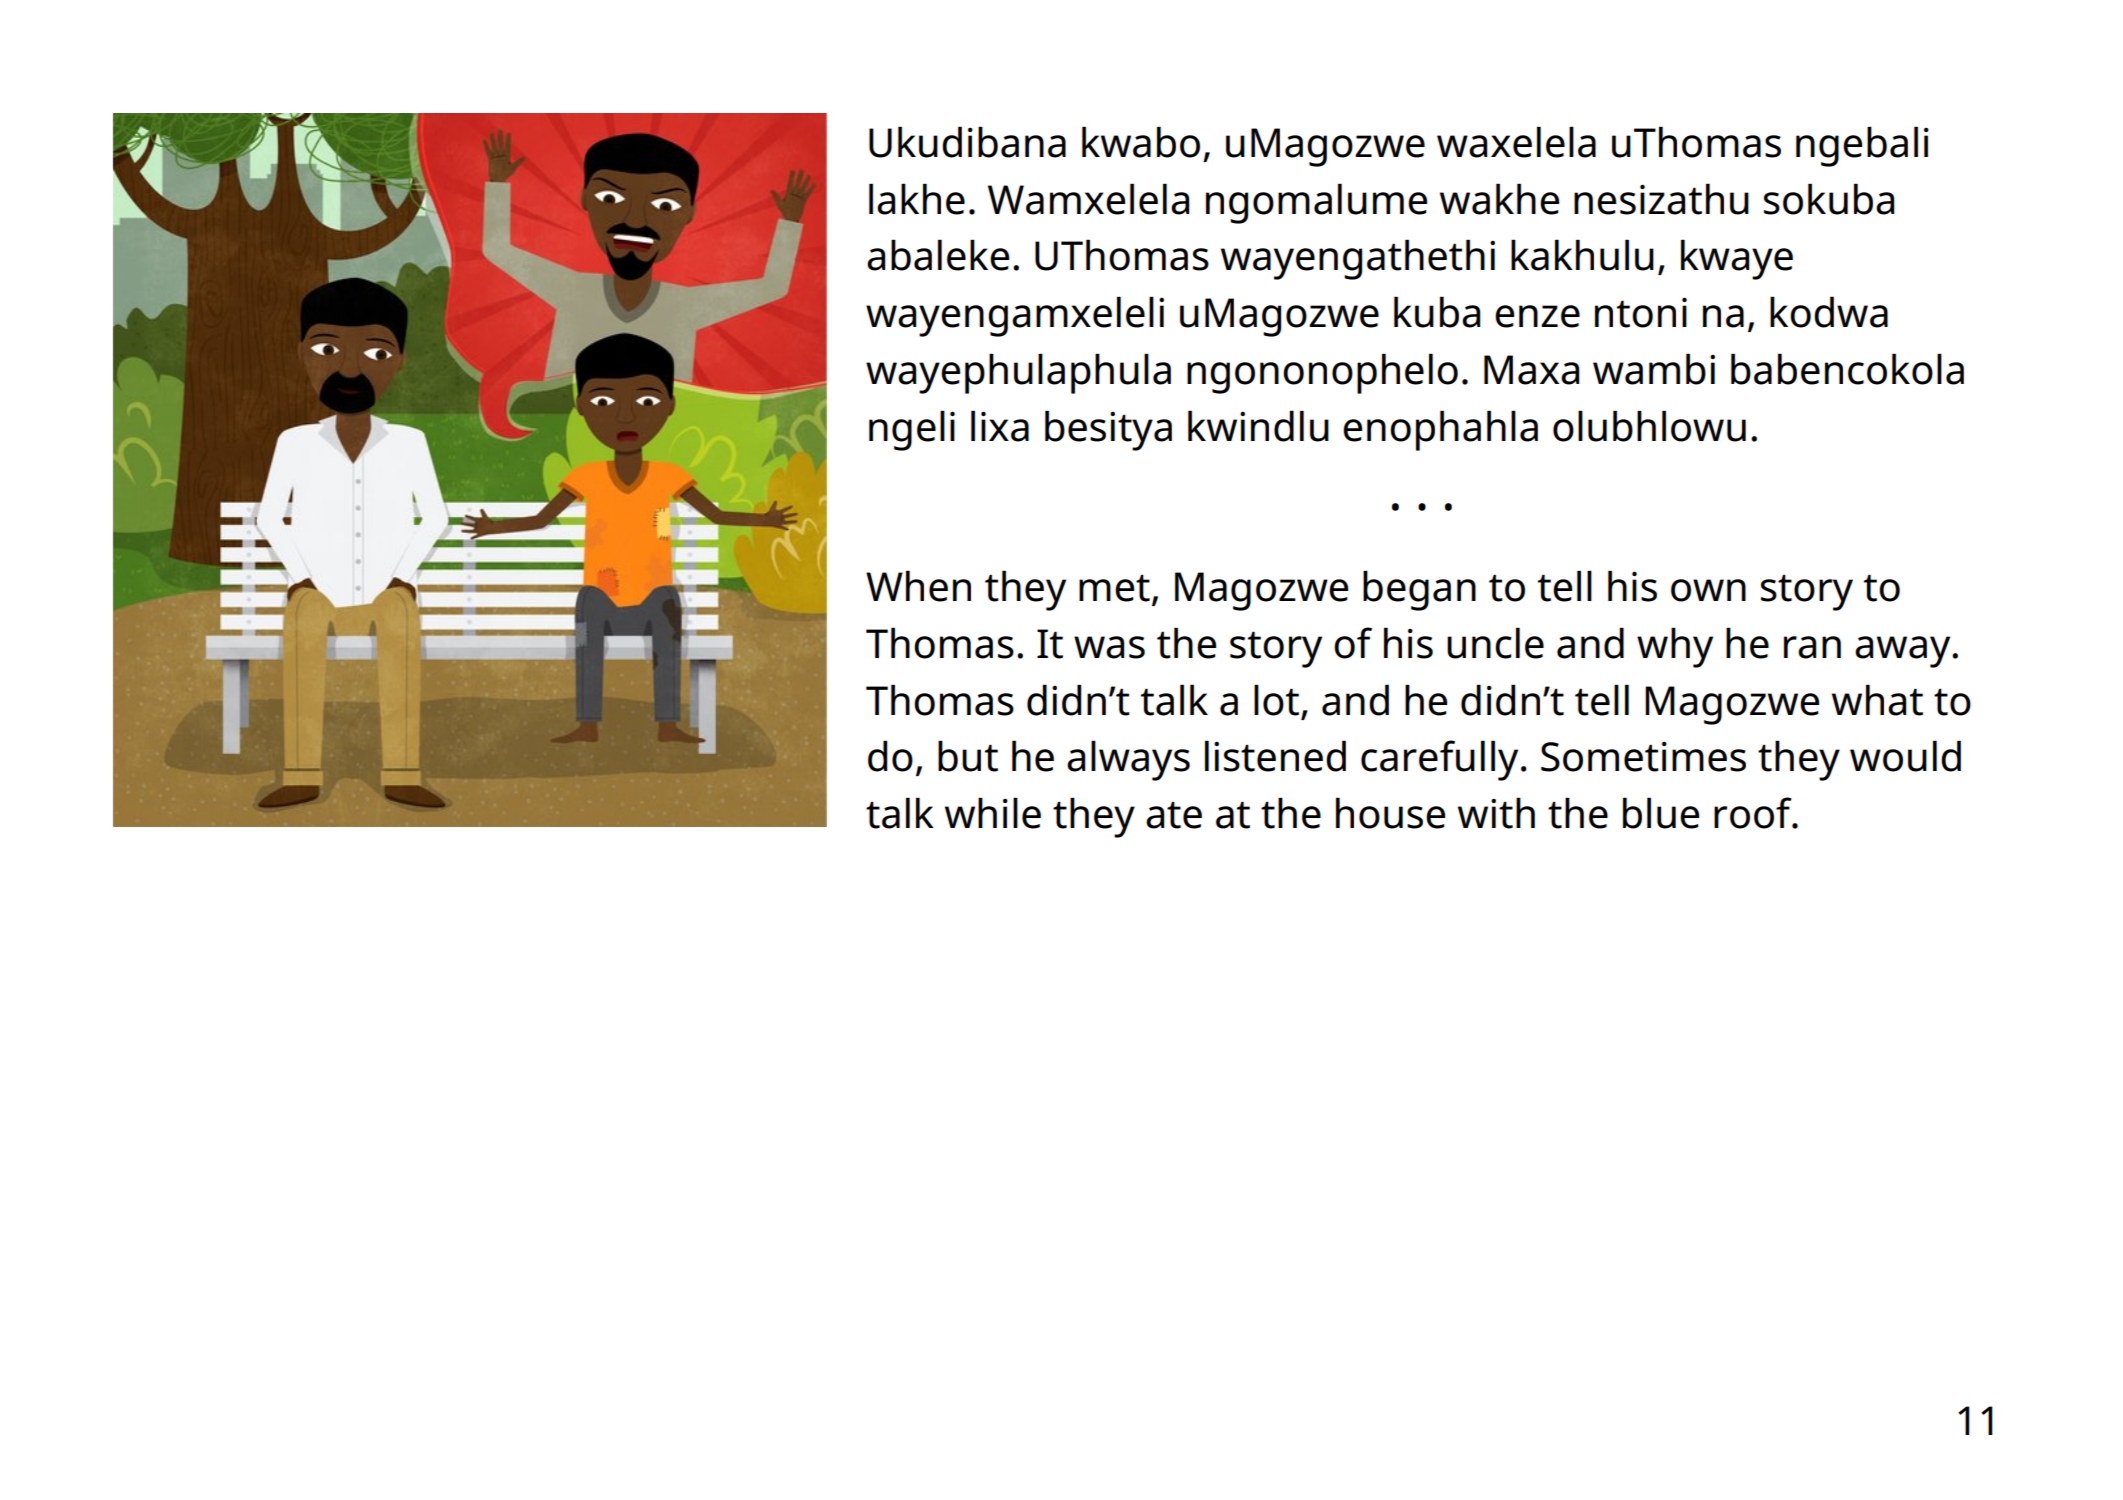 Image resolution: width=2123 pixels, height=1500 pixels. What do you see at coordinates (1708, 590) in the screenshot?
I see `own` at bounding box center [1708, 590].
